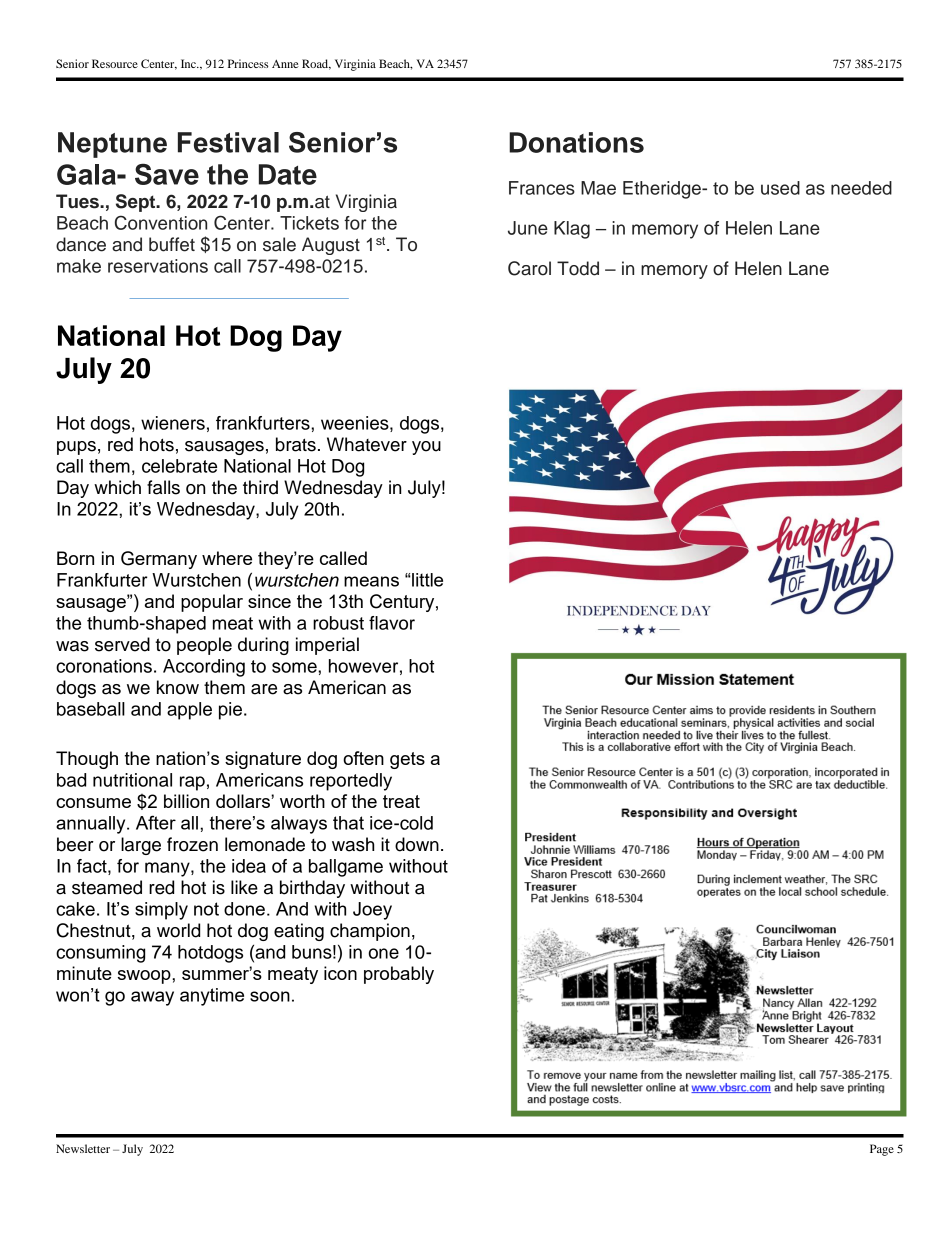 This image has height=1233, width=952. What do you see at coordinates (83, 1148) in the image?
I see `Newsletter` at bounding box center [83, 1148].
